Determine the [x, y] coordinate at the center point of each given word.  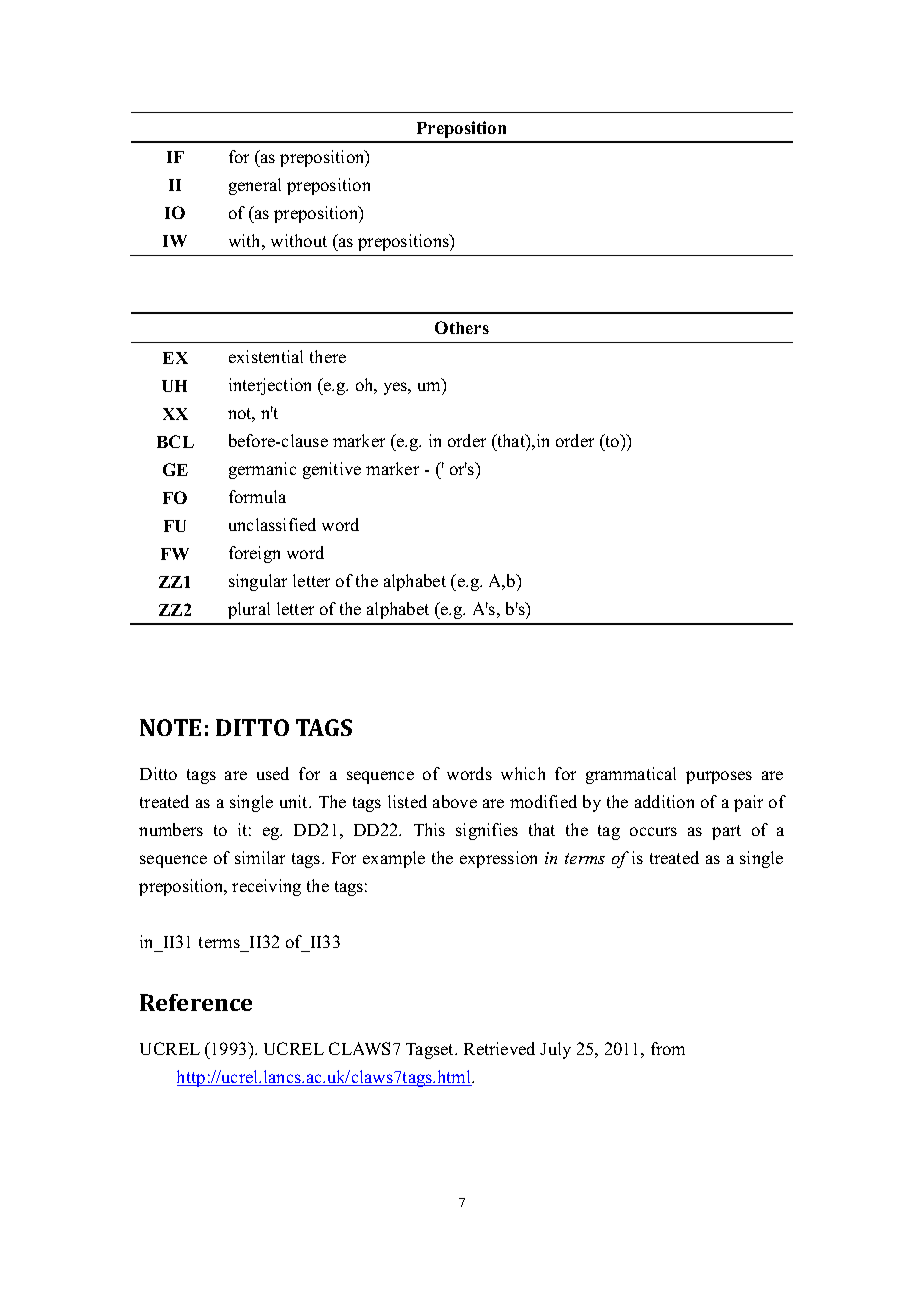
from [668, 1048]
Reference [196, 1002]
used [273, 773]
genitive [332, 470]
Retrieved [499, 1048]
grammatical [631, 775]
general [255, 186]
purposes [719, 777]
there [328, 356]
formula [257, 496]
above [455, 801]
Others [462, 327]
